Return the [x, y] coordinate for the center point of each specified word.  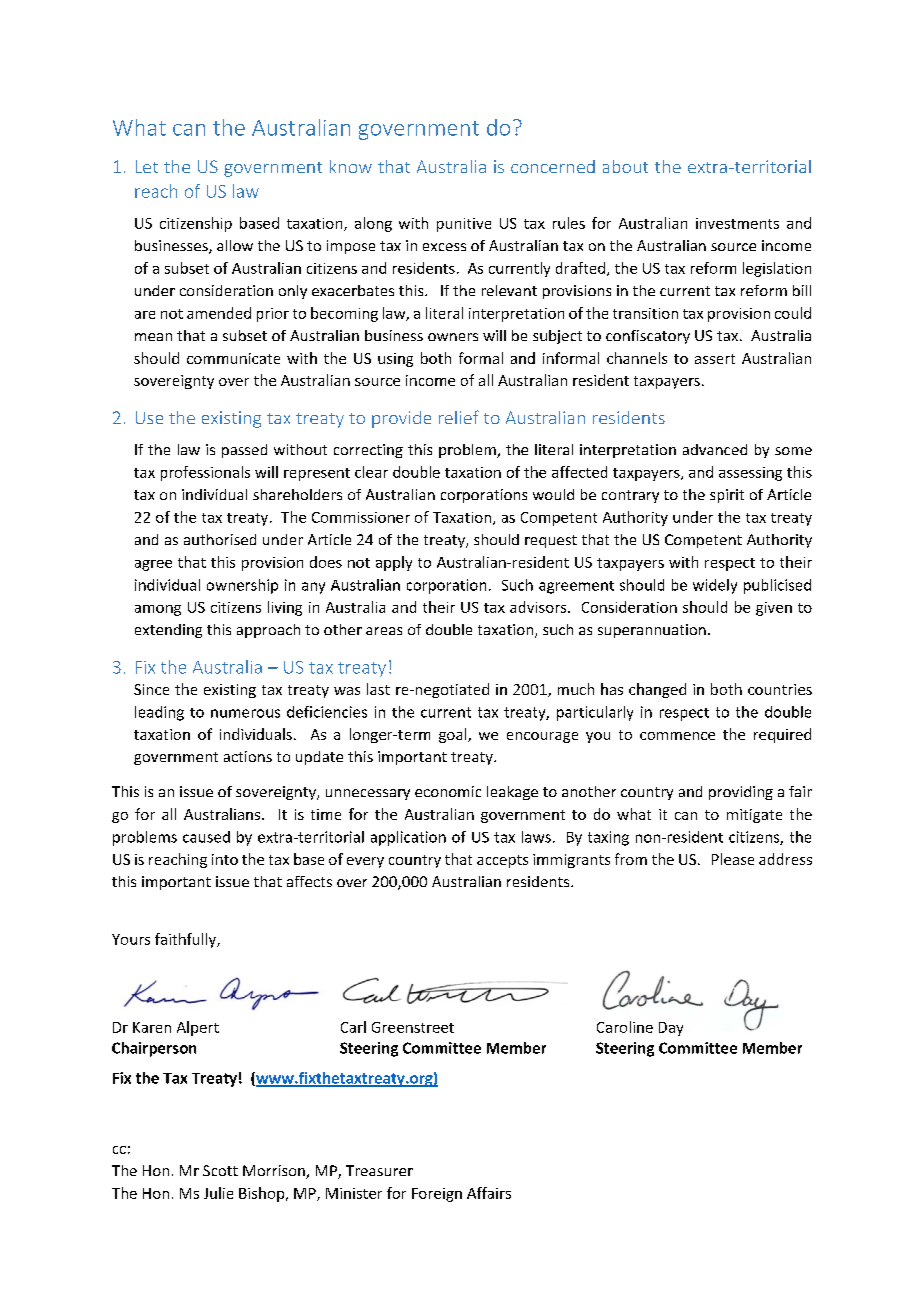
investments [737, 223]
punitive [464, 225]
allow [235, 245]
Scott [220, 1170]
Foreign [437, 1195]
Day [671, 1029]
